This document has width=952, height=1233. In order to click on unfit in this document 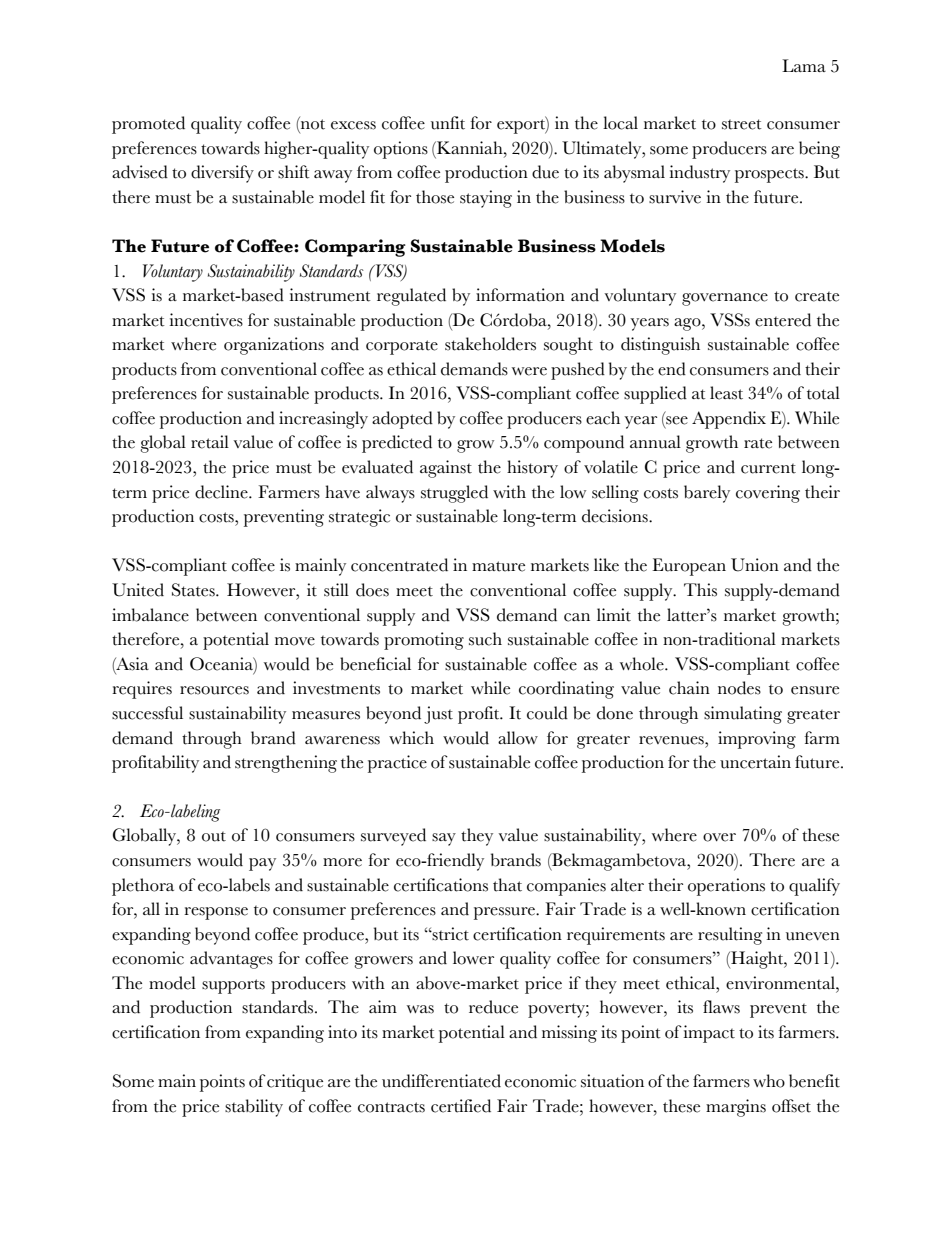, I will do `click(448, 123)`.
